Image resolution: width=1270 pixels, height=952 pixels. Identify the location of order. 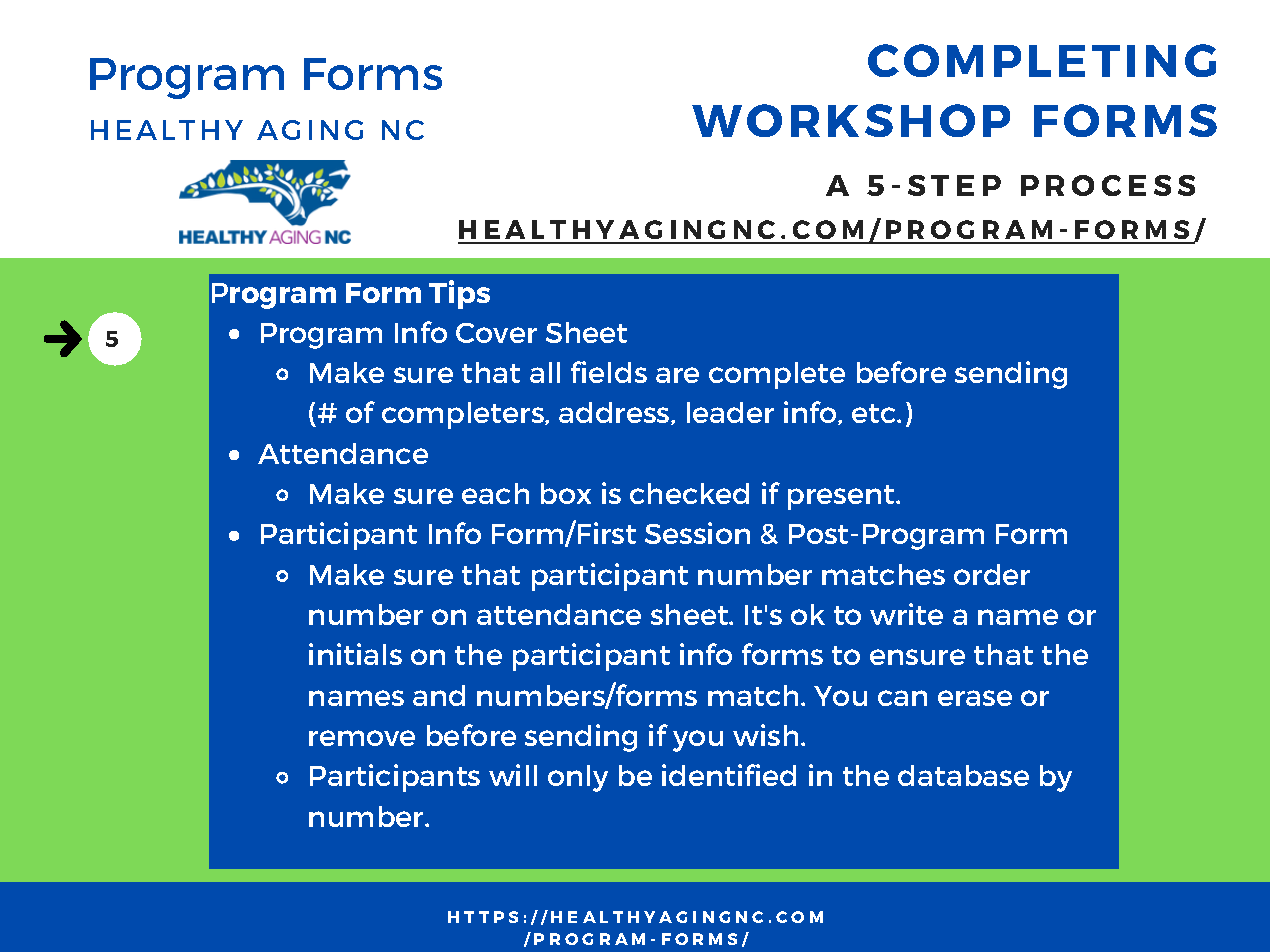
(992, 574).
